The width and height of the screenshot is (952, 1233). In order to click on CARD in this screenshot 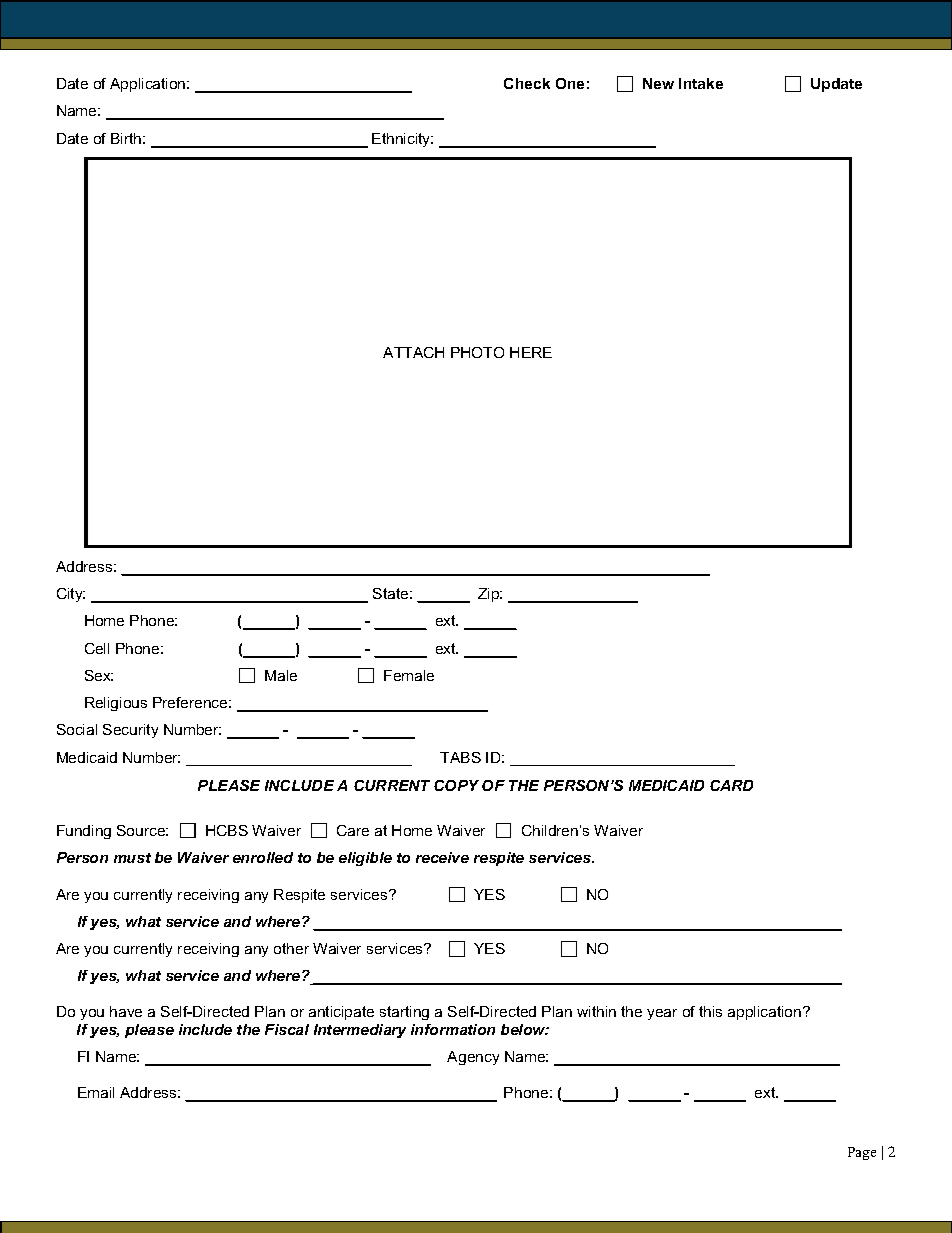, I will do `click(731, 785)`.
